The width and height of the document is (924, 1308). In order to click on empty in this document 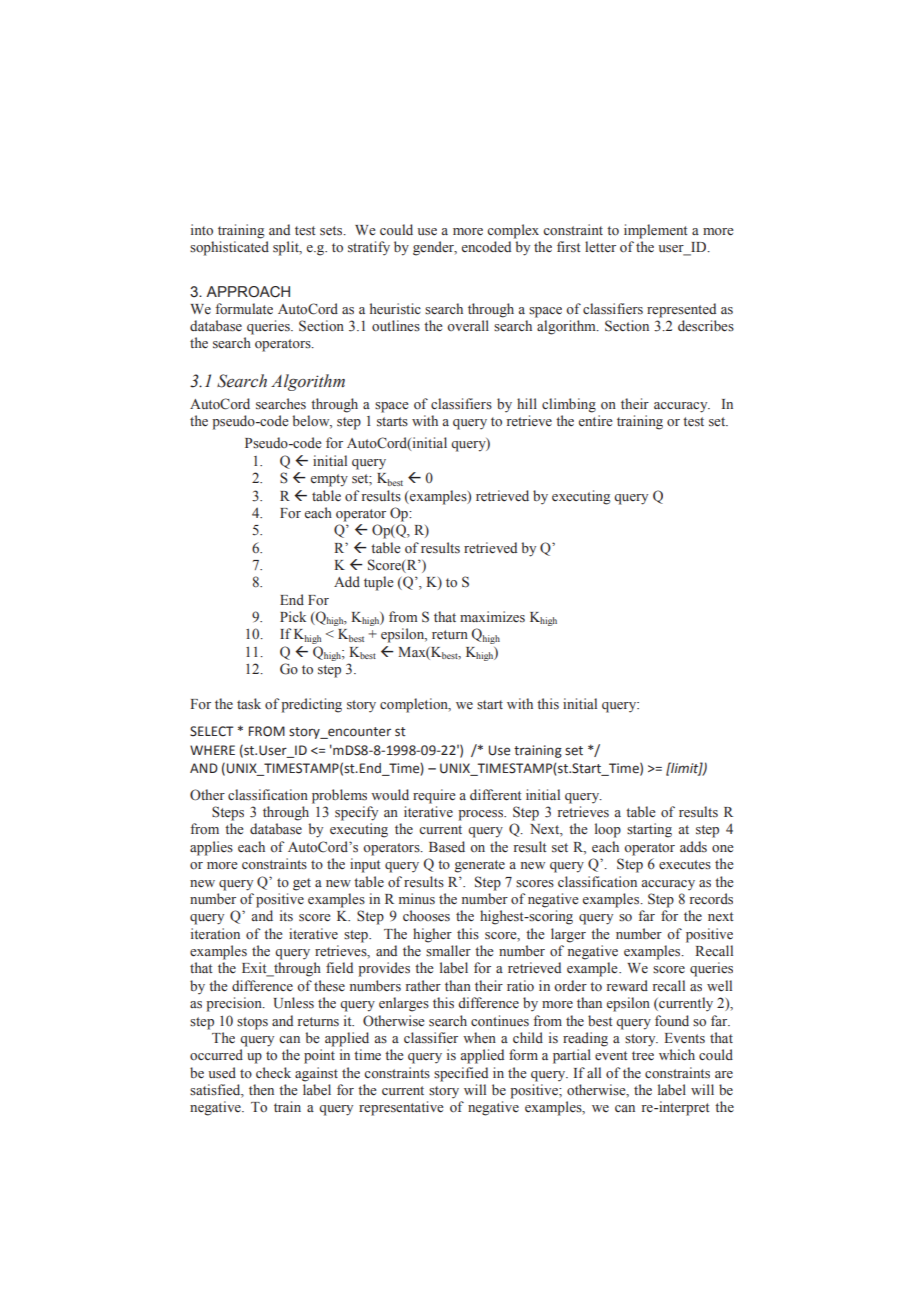, I will do `click(329, 480)`.
